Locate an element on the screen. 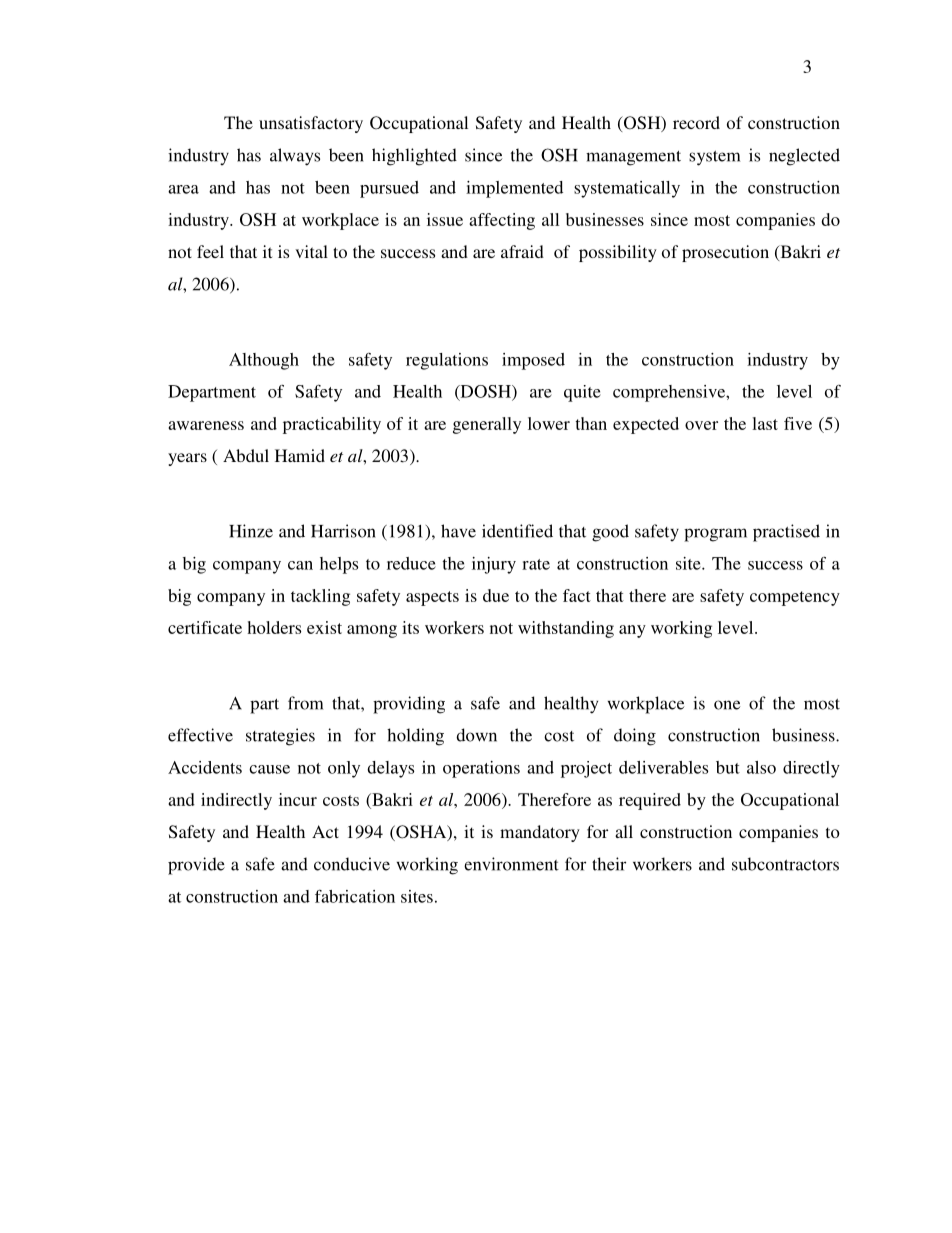 This screenshot has height=1233, width=952. environment is located at coordinates (511, 864).
